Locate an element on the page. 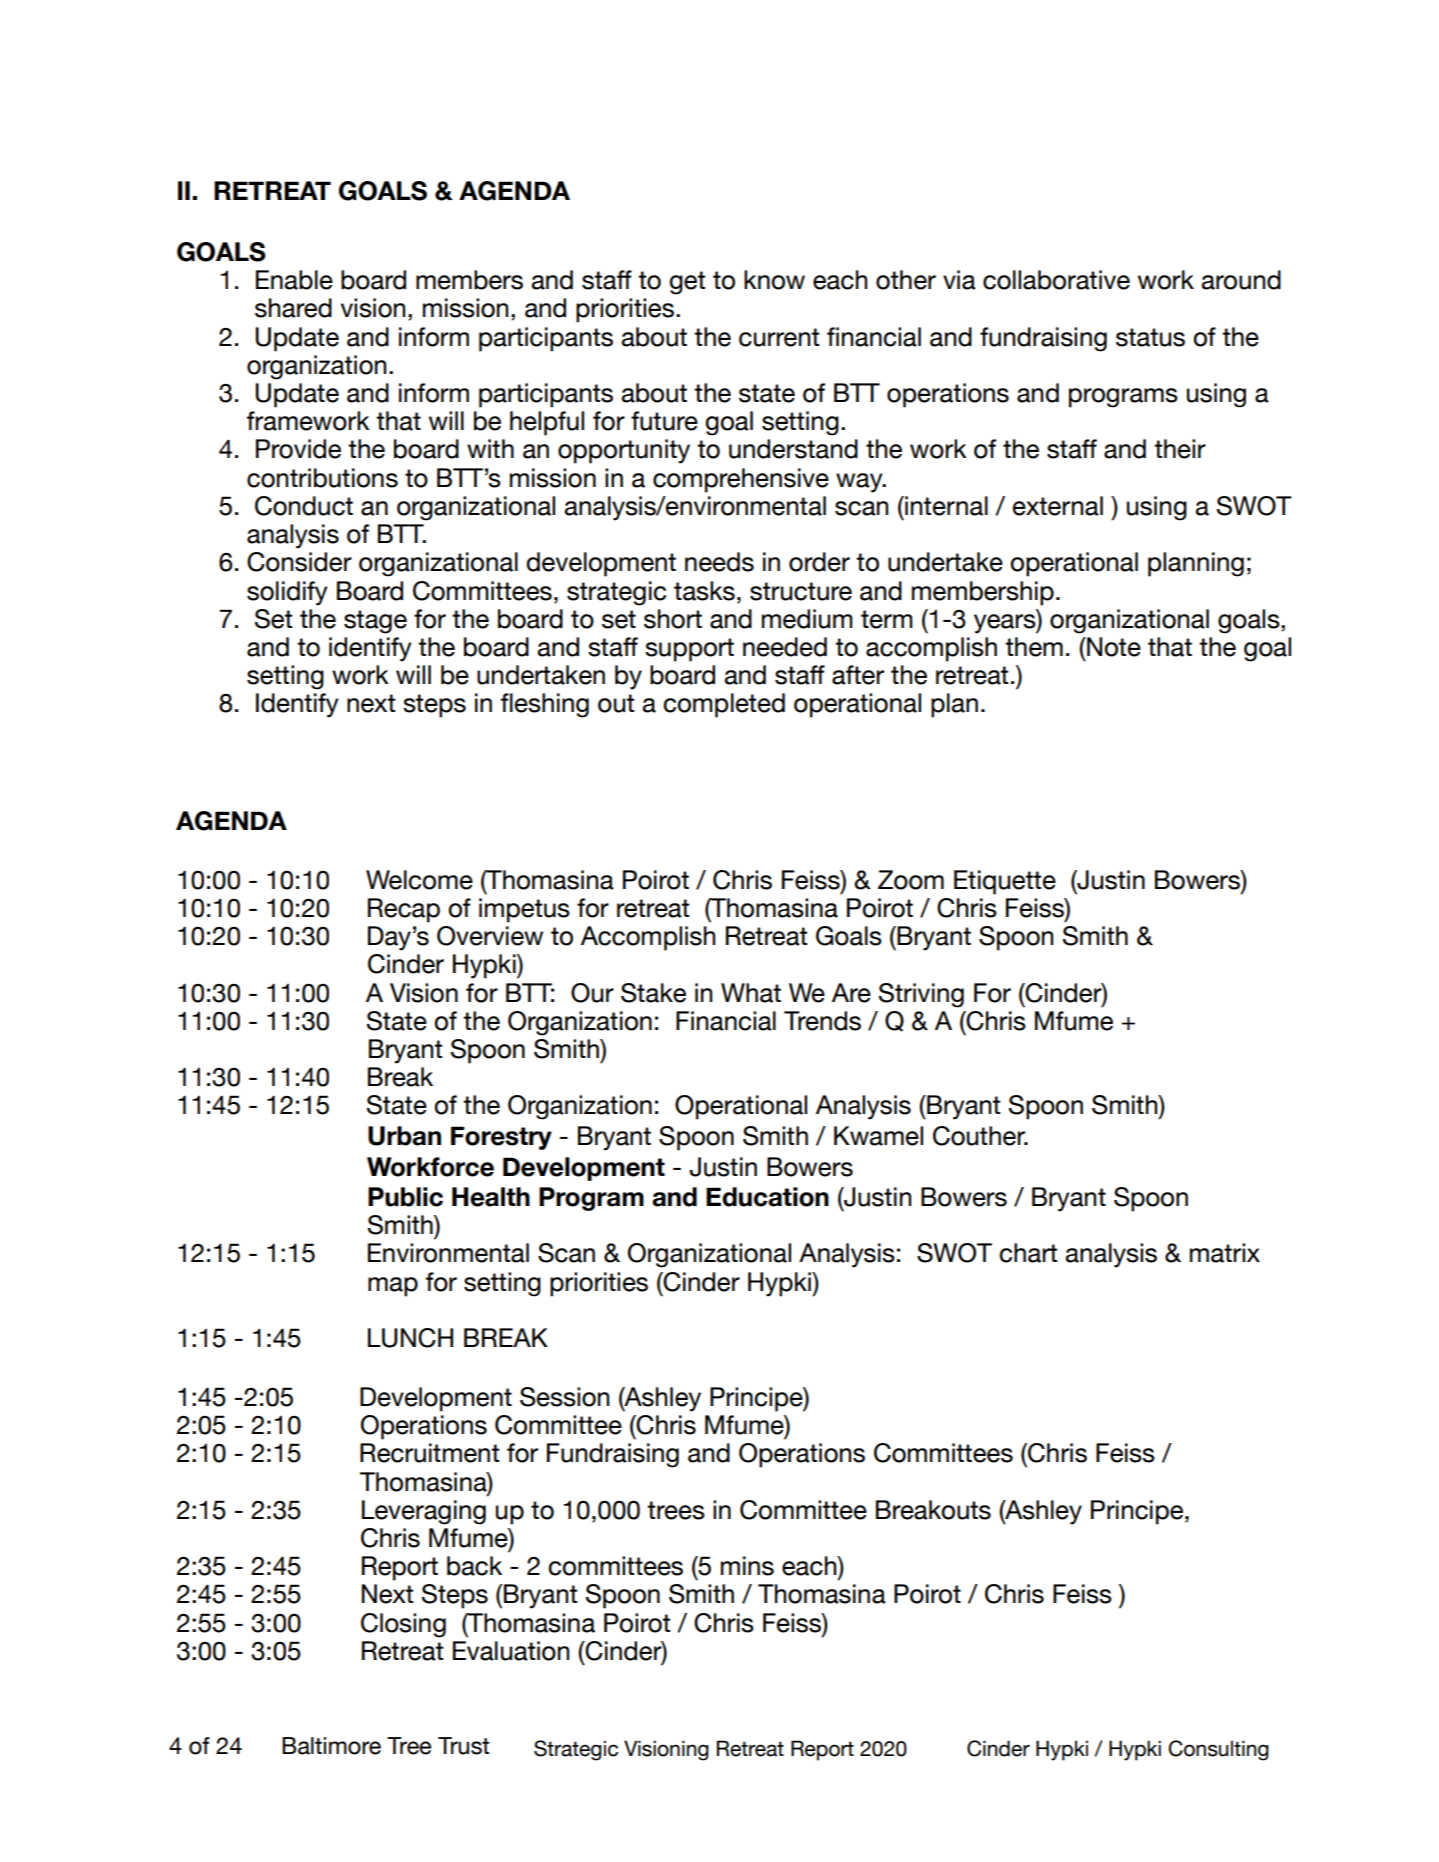 The height and width of the document is (1862, 1439). shared is located at coordinates (293, 308).
